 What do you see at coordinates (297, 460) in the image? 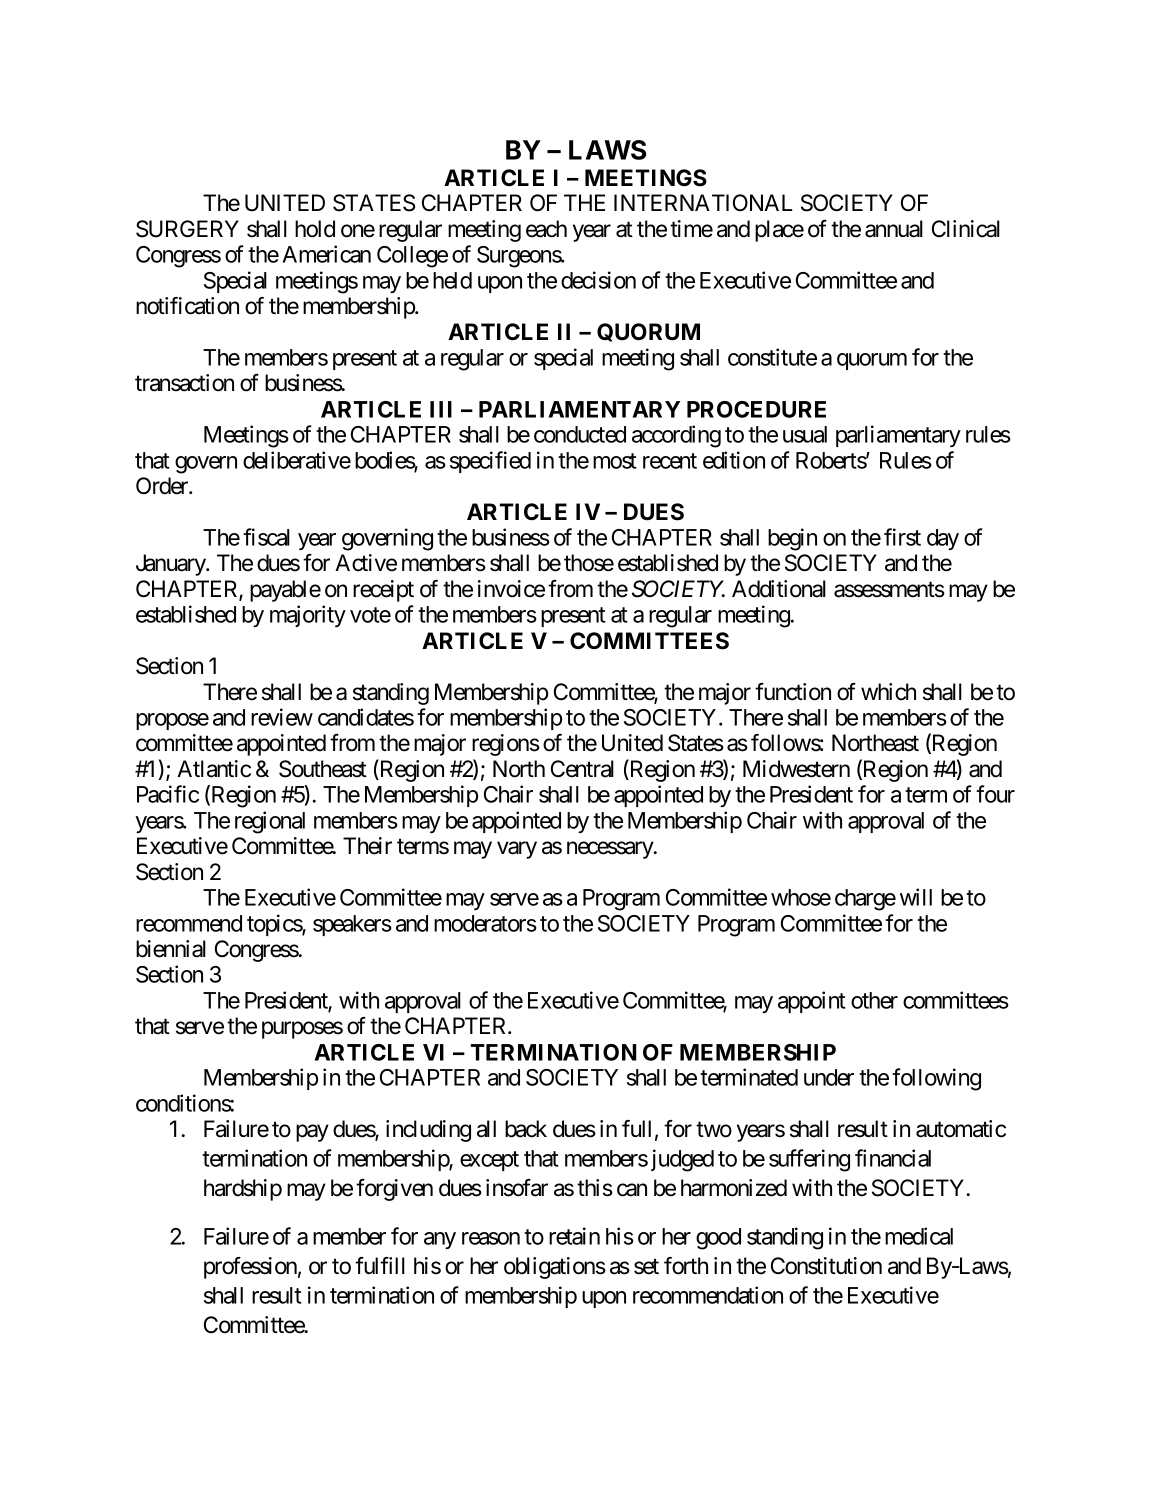
I see `deliberative` at bounding box center [297, 460].
